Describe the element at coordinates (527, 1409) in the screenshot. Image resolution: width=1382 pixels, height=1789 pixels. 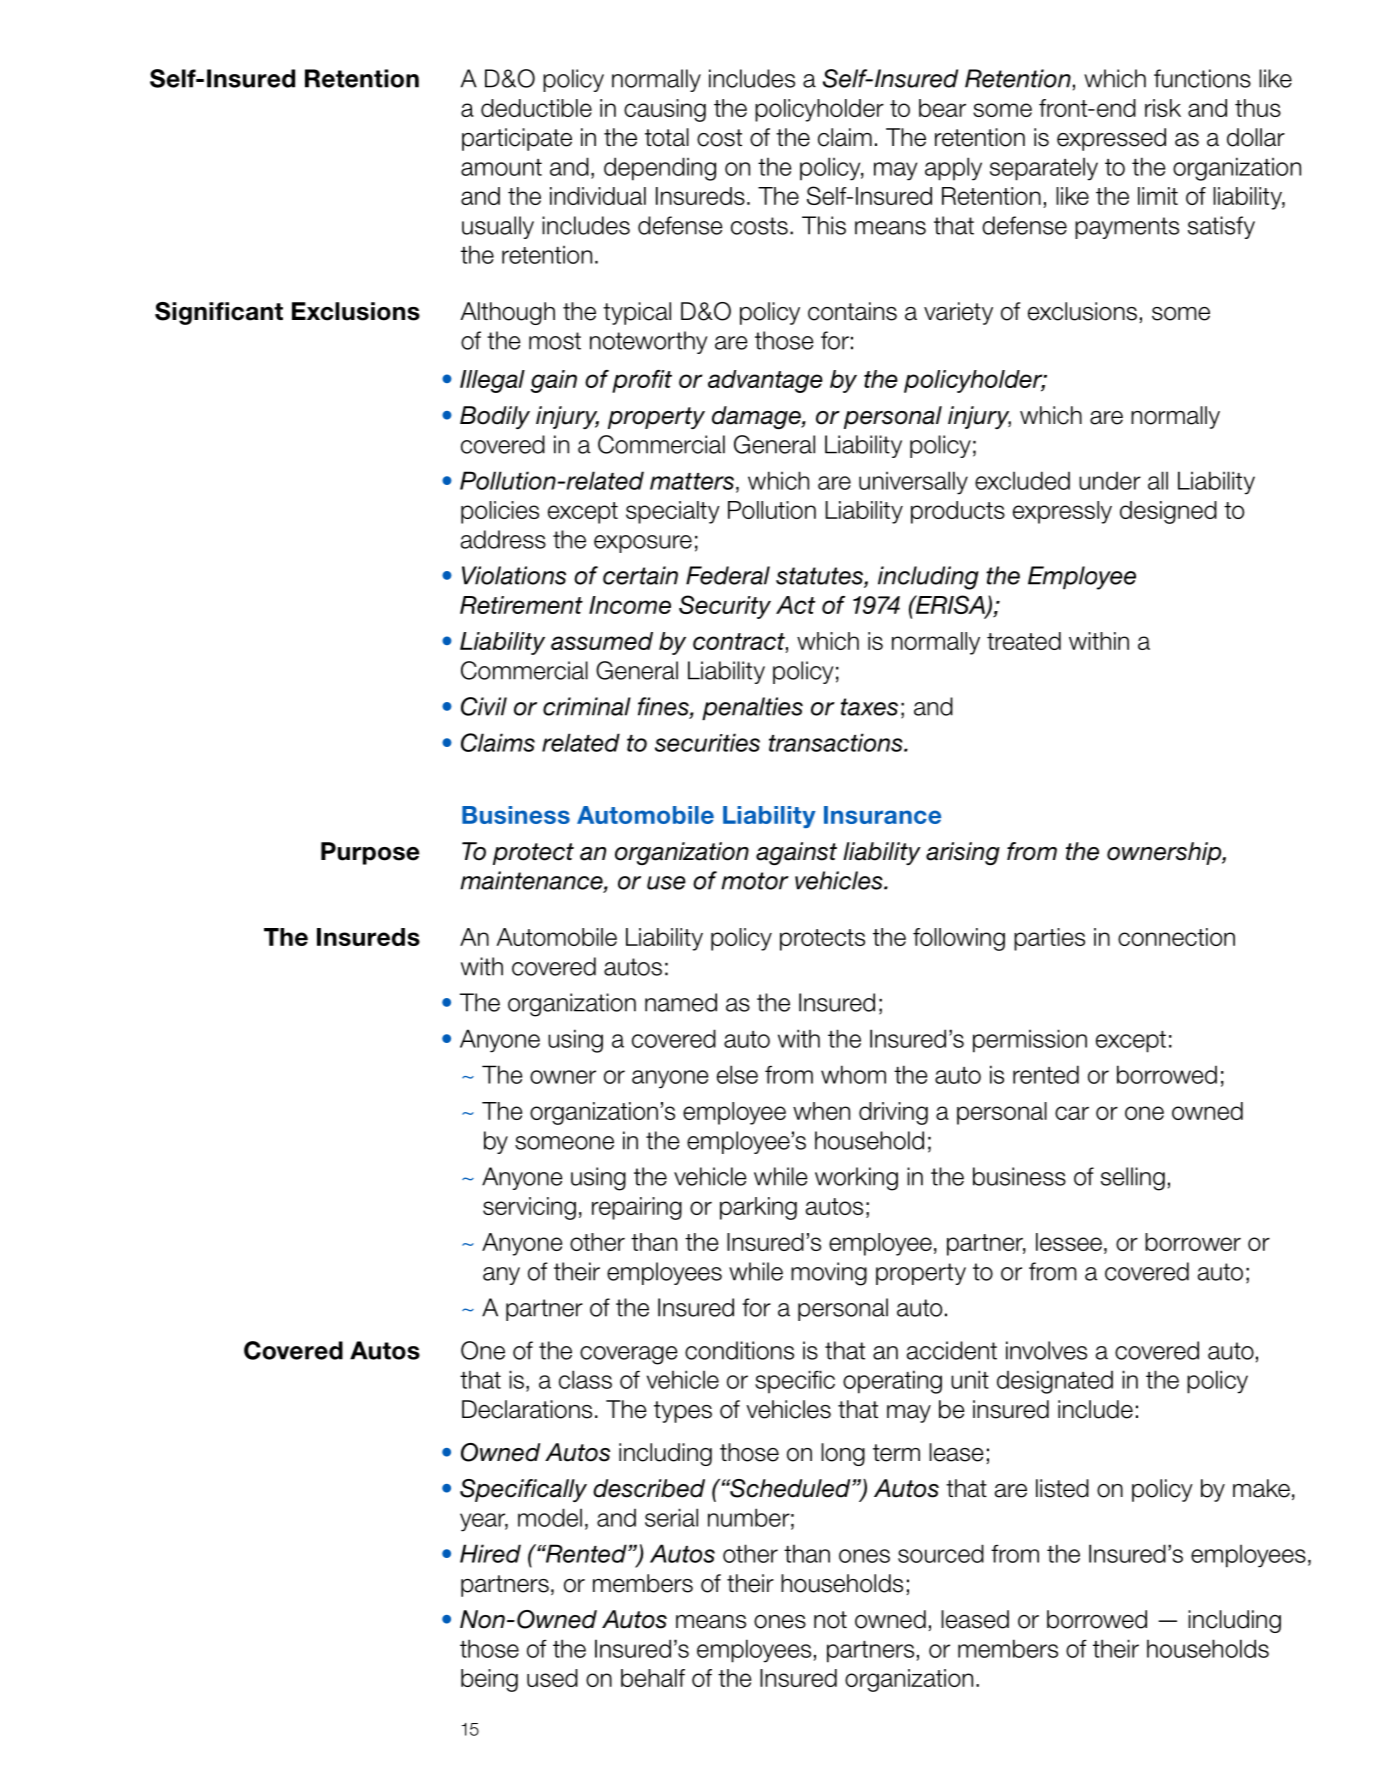
I see `Declarations` at that location.
